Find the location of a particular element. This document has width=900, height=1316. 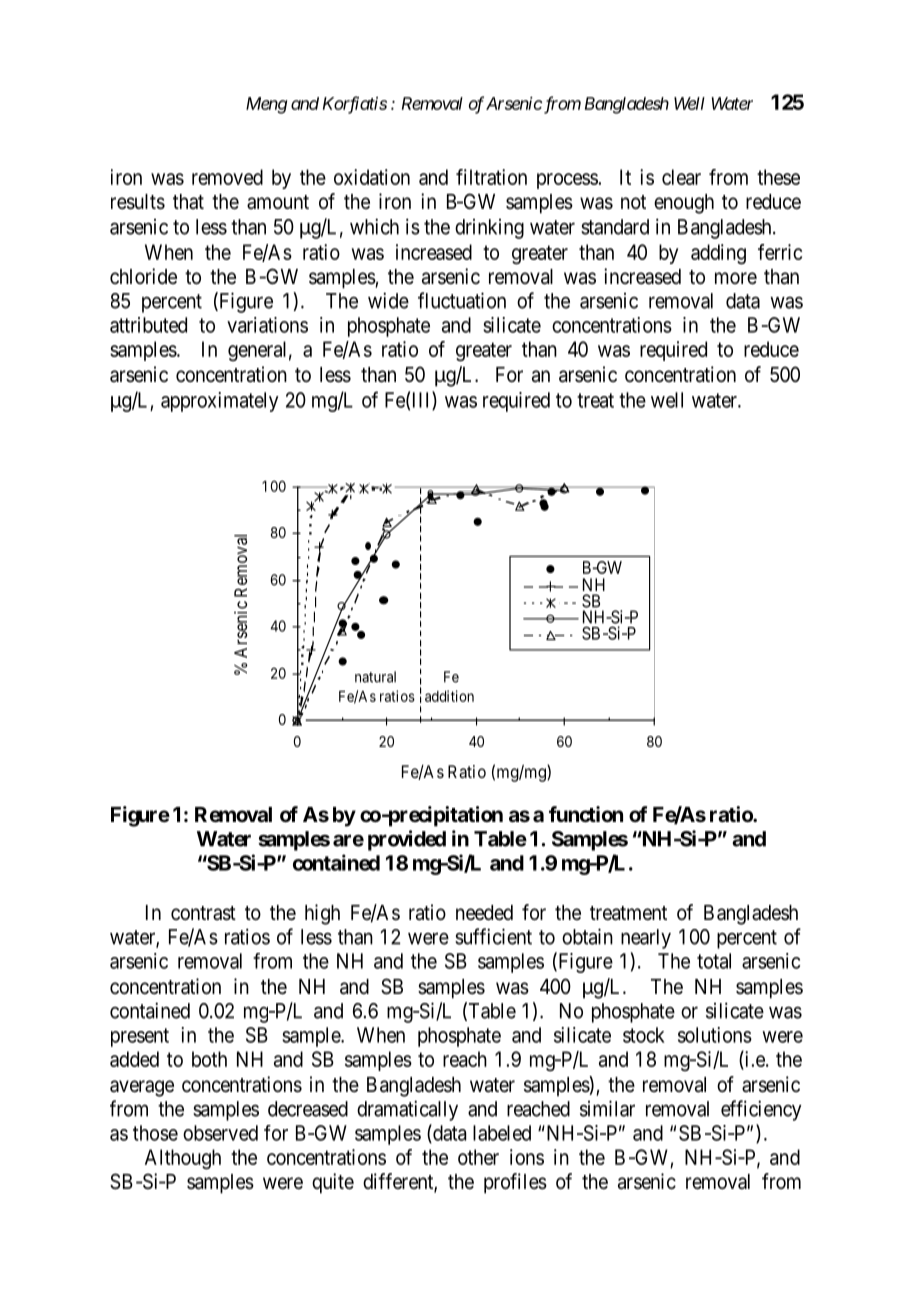

removed is located at coordinates (227, 177).
